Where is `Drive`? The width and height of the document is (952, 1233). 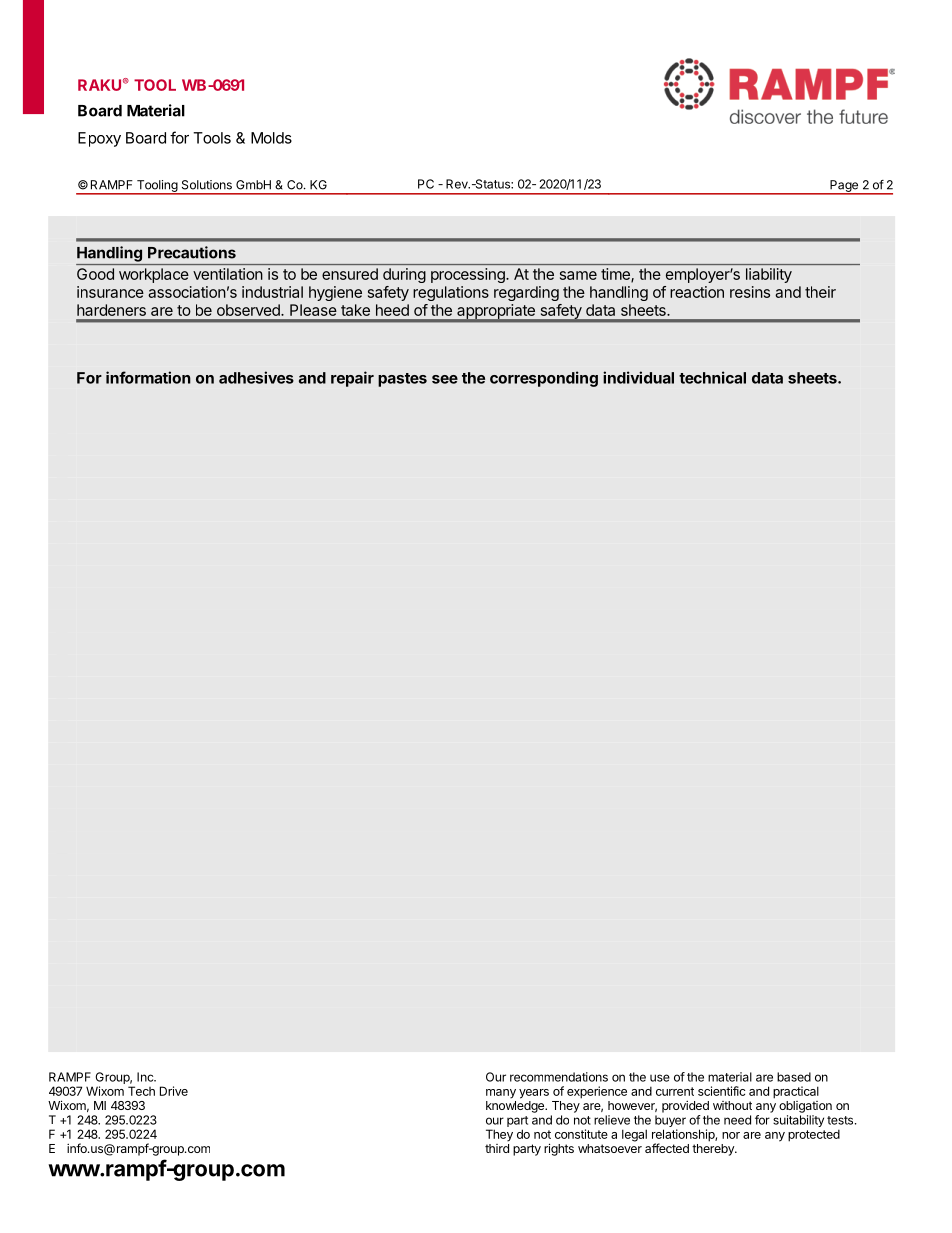 Drive is located at coordinates (174, 1091).
